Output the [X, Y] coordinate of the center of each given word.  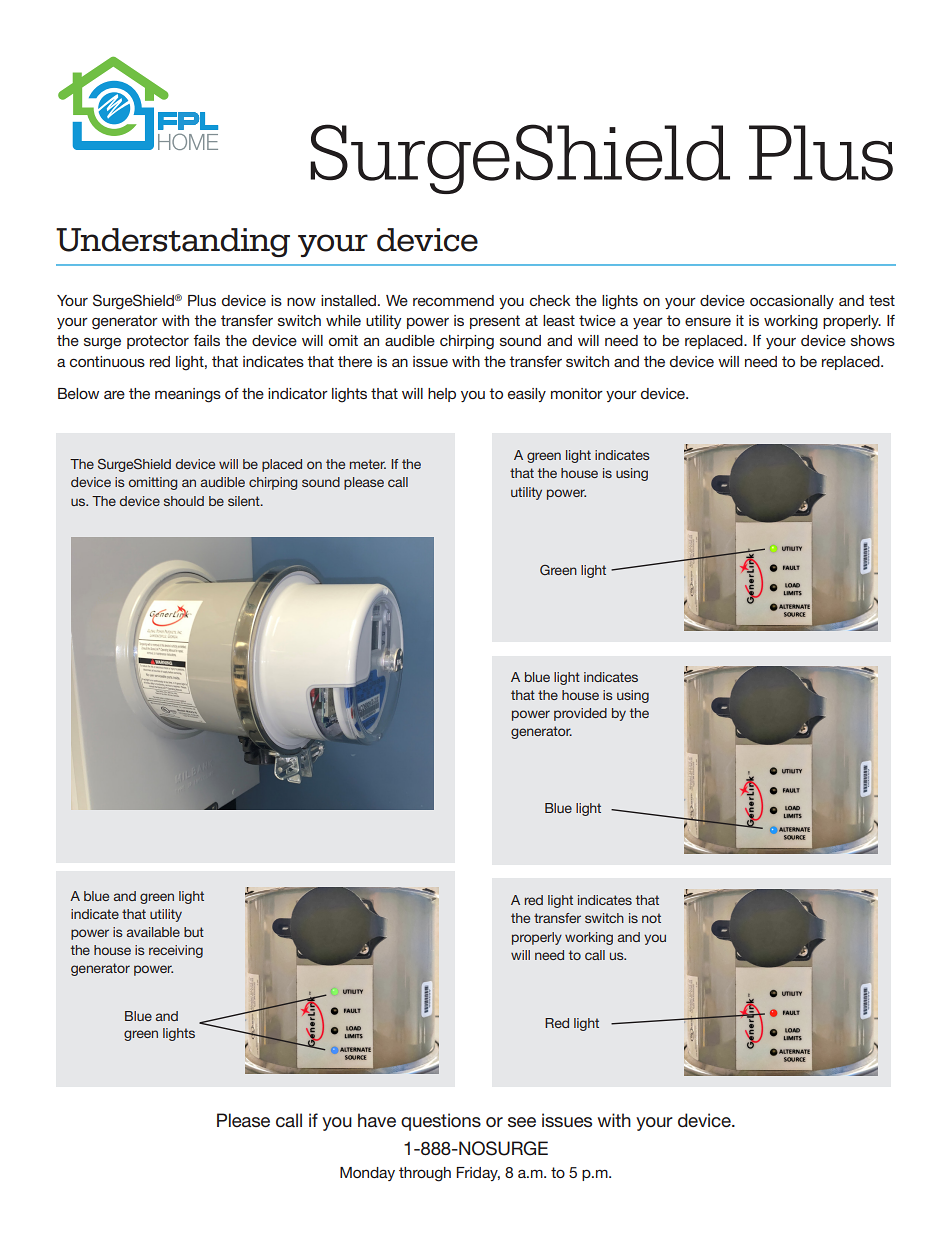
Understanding [173, 243]
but [194, 932]
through [425, 1174]
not [651, 918]
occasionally [792, 302]
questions [441, 1122]
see [522, 1122]
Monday [367, 1174]
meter [368, 464]
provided [580, 714]
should [184, 501]
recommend [453, 300]
